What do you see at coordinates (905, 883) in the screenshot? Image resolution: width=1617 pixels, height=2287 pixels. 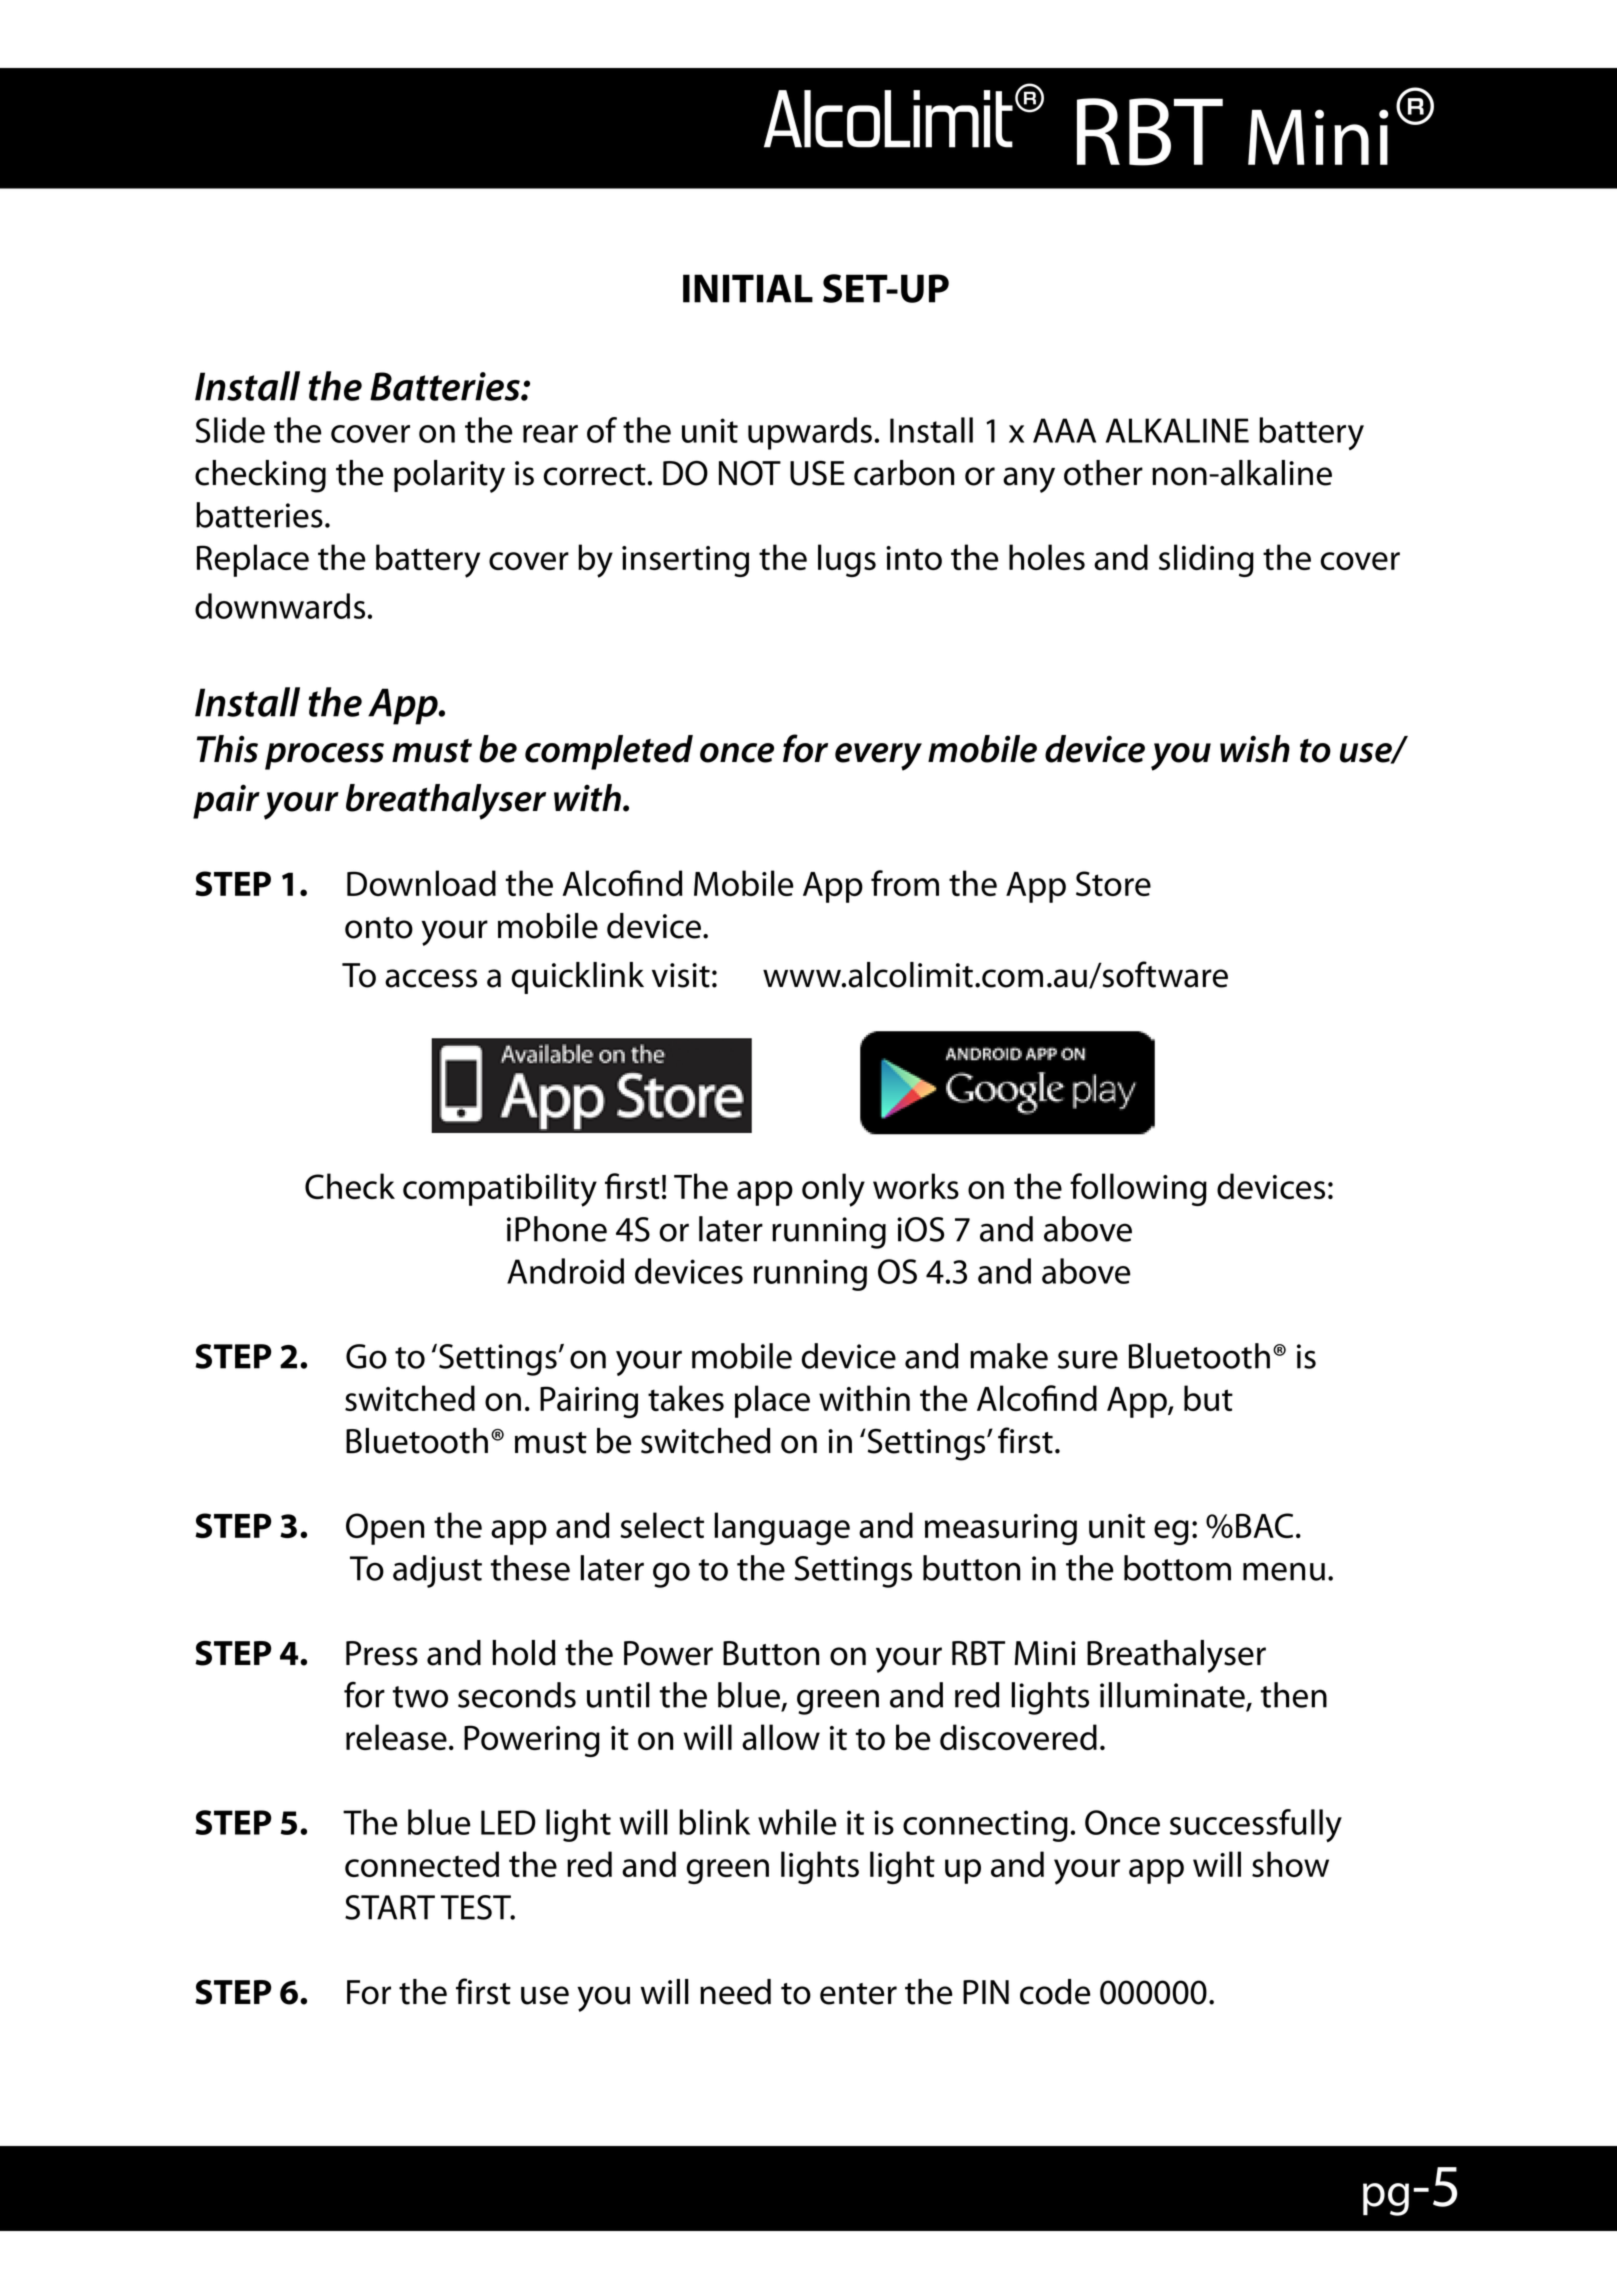 I see `from` at bounding box center [905, 883].
